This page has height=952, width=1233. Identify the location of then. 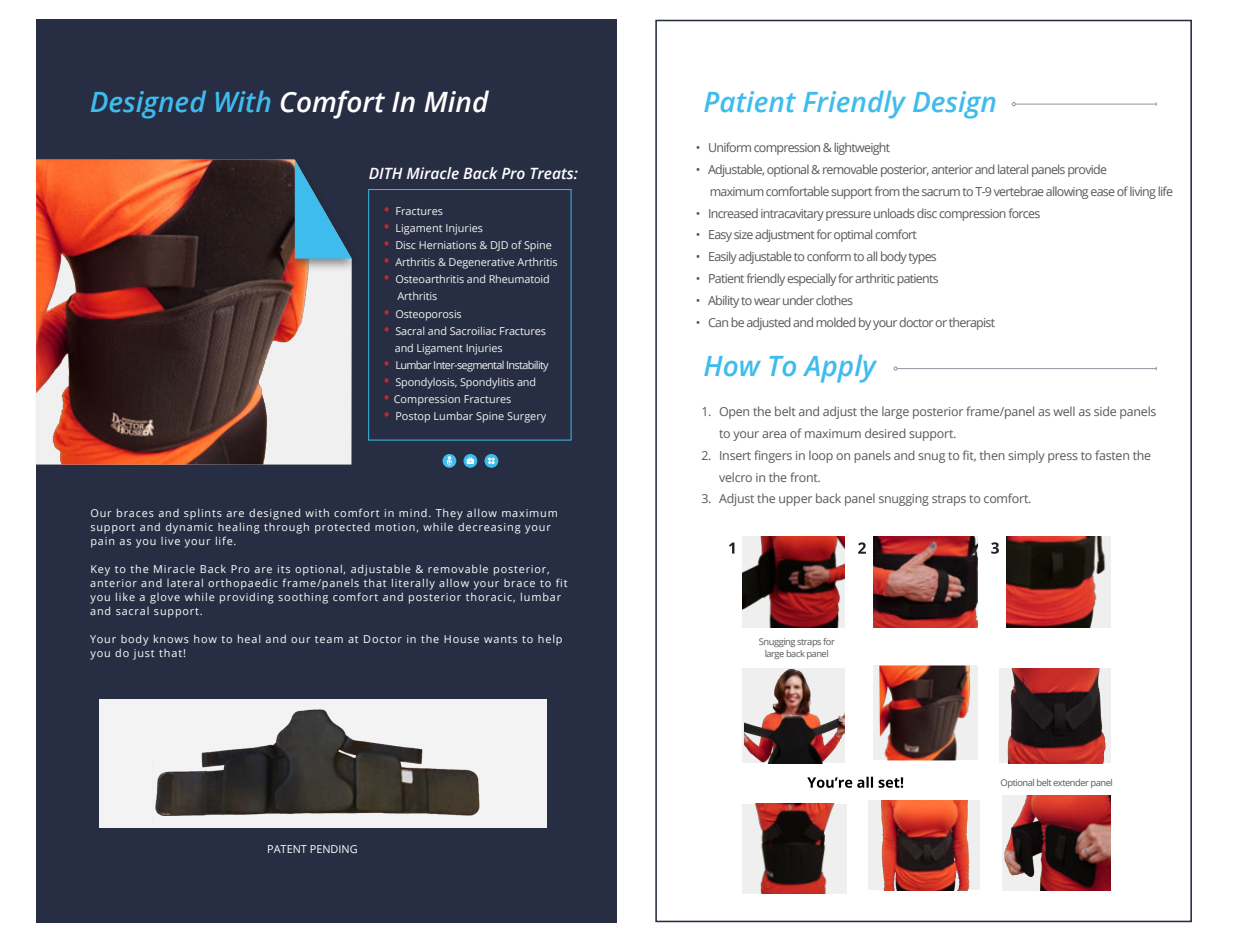
(992, 455).
